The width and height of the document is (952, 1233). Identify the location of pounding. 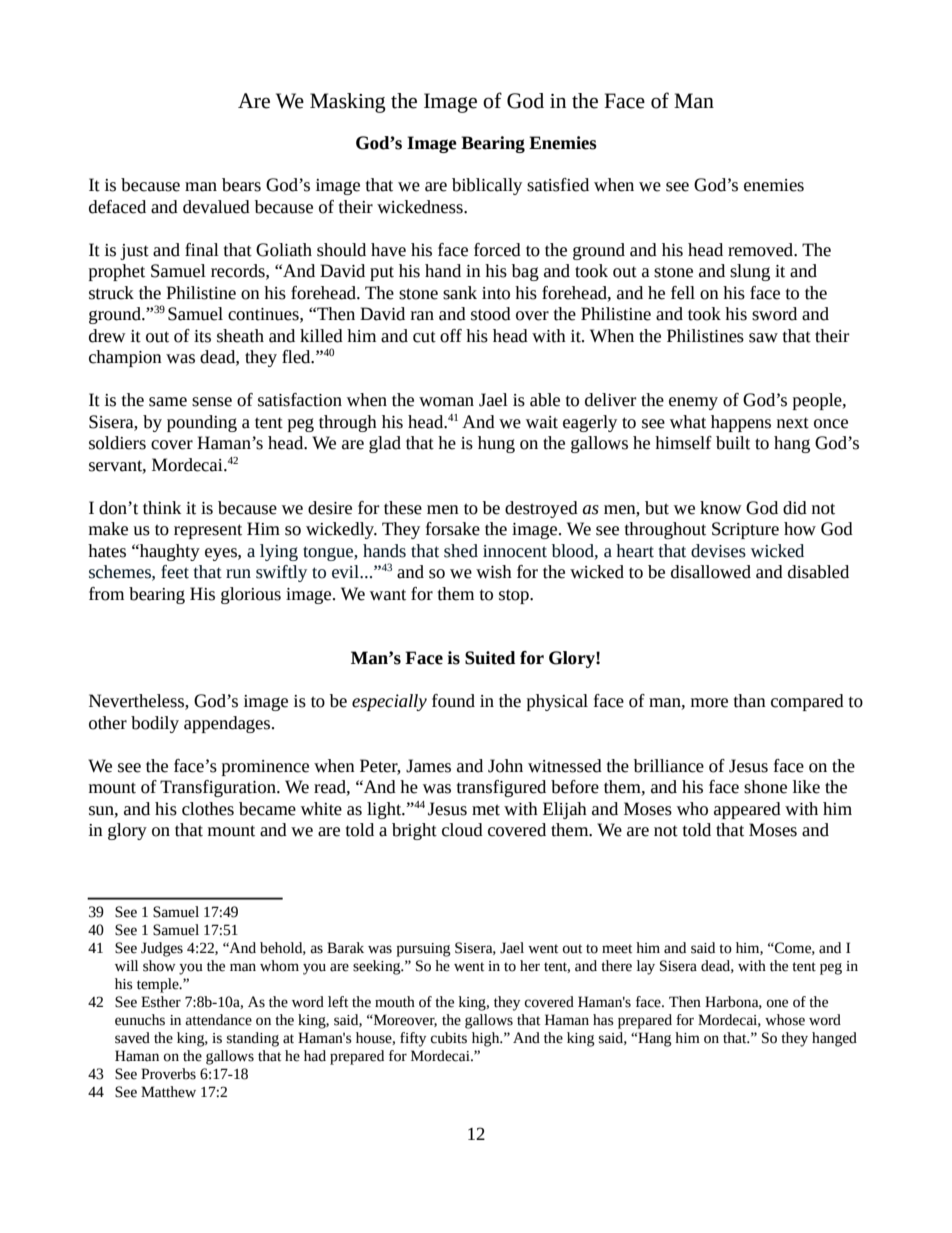
(202, 423).
